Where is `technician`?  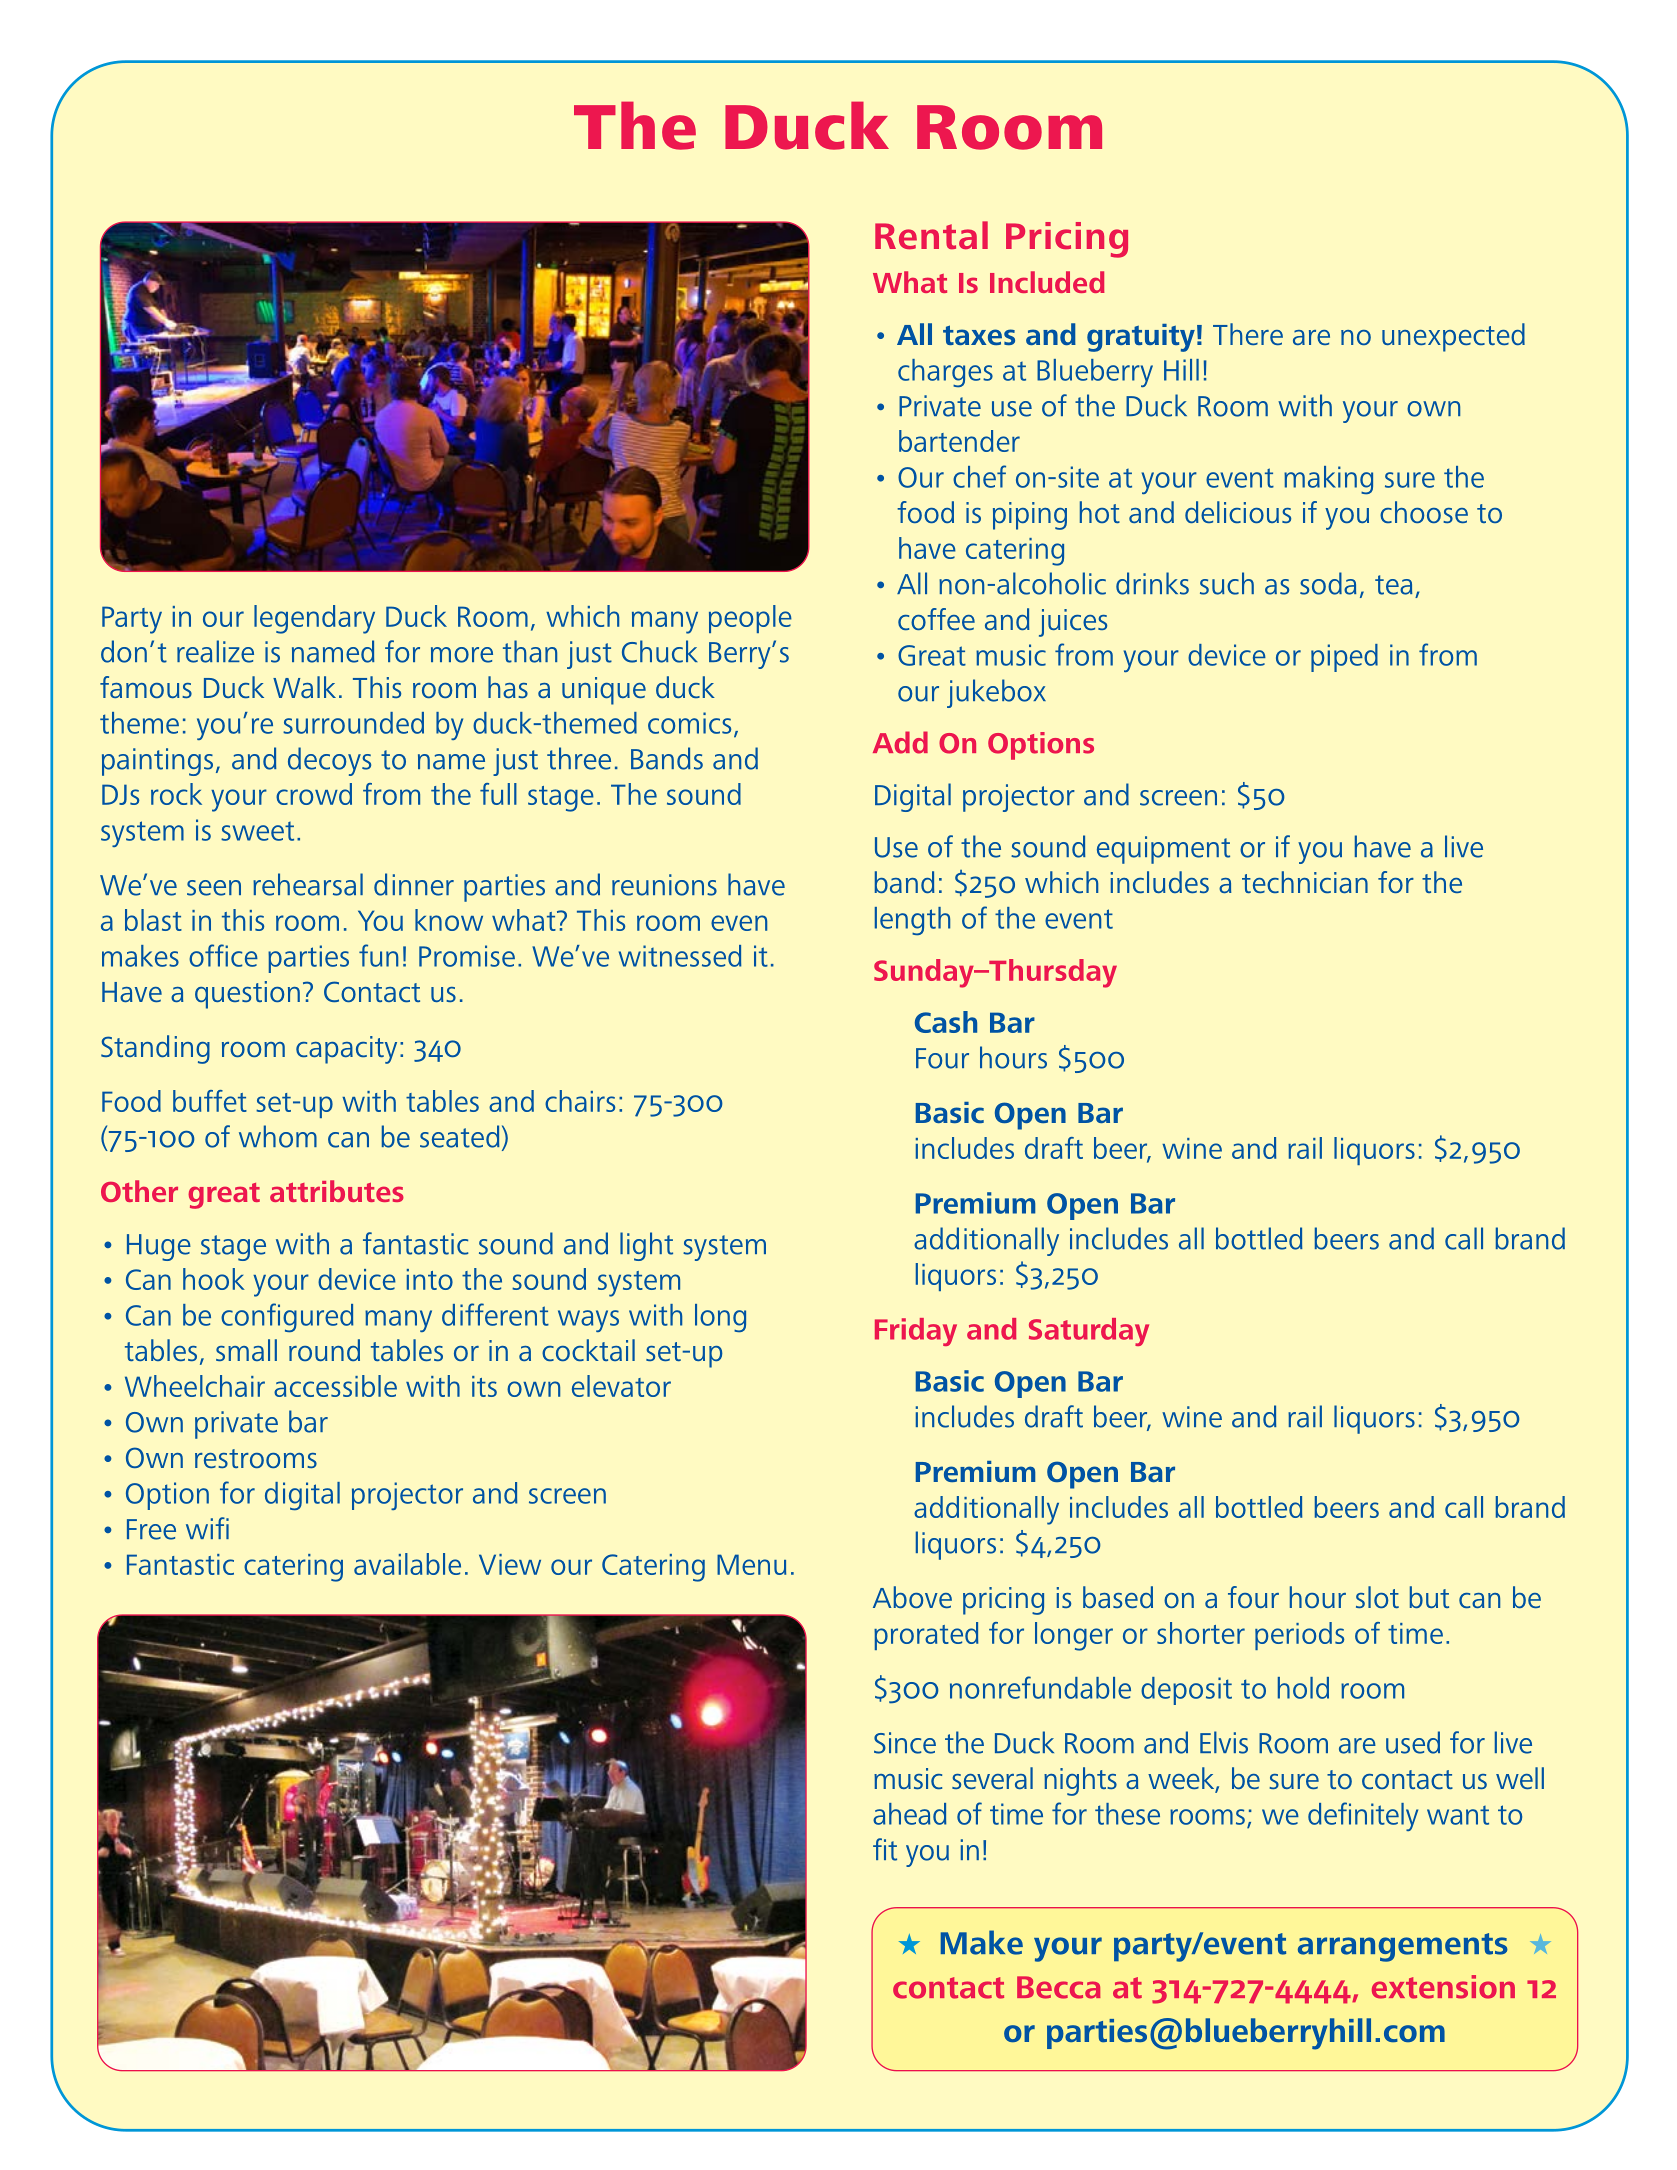 technician is located at coordinates (1305, 882).
